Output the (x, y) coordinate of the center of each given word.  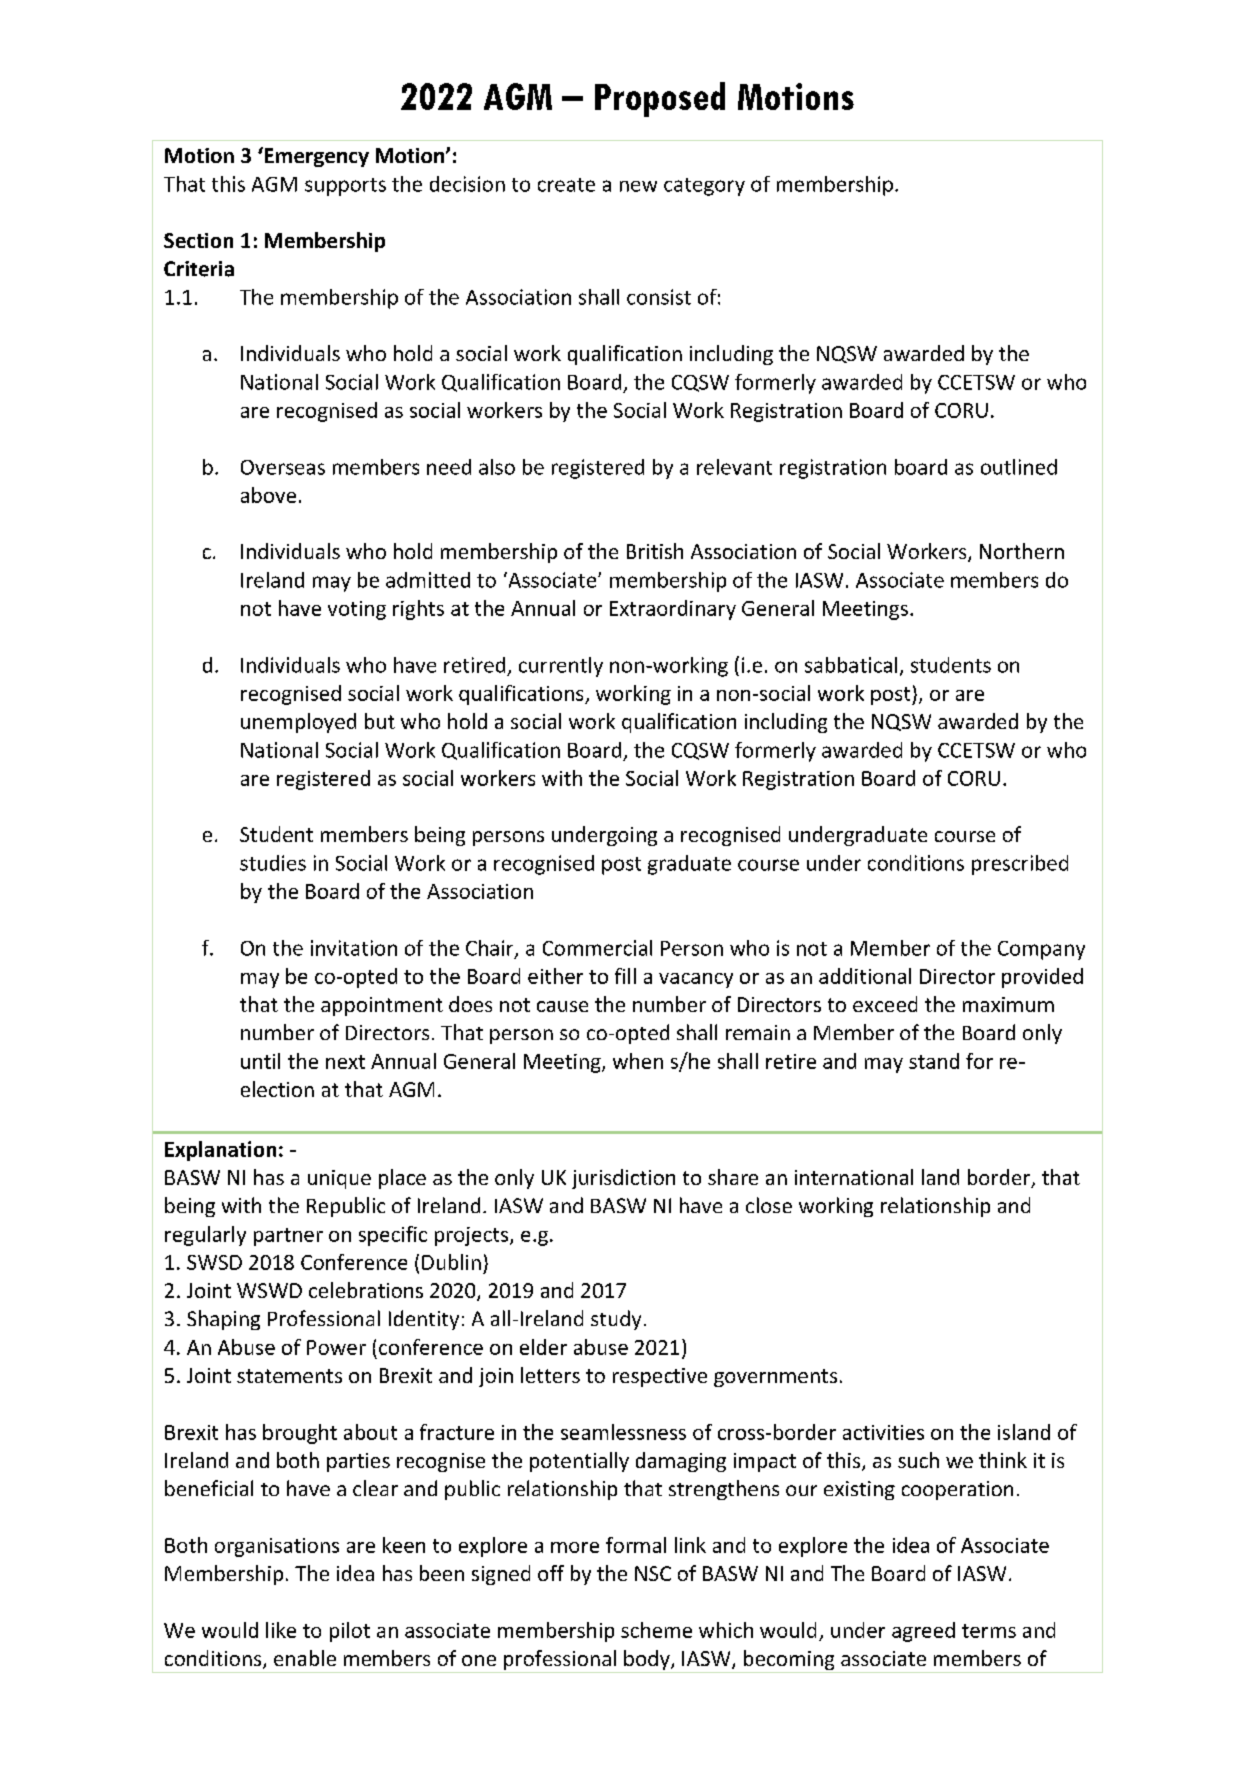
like (281, 1630)
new (638, 186)
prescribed (1020, 865)
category (704, 187)
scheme (656, 1630)
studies (273, 863)
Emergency (315, 157)
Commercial (597, 948)
